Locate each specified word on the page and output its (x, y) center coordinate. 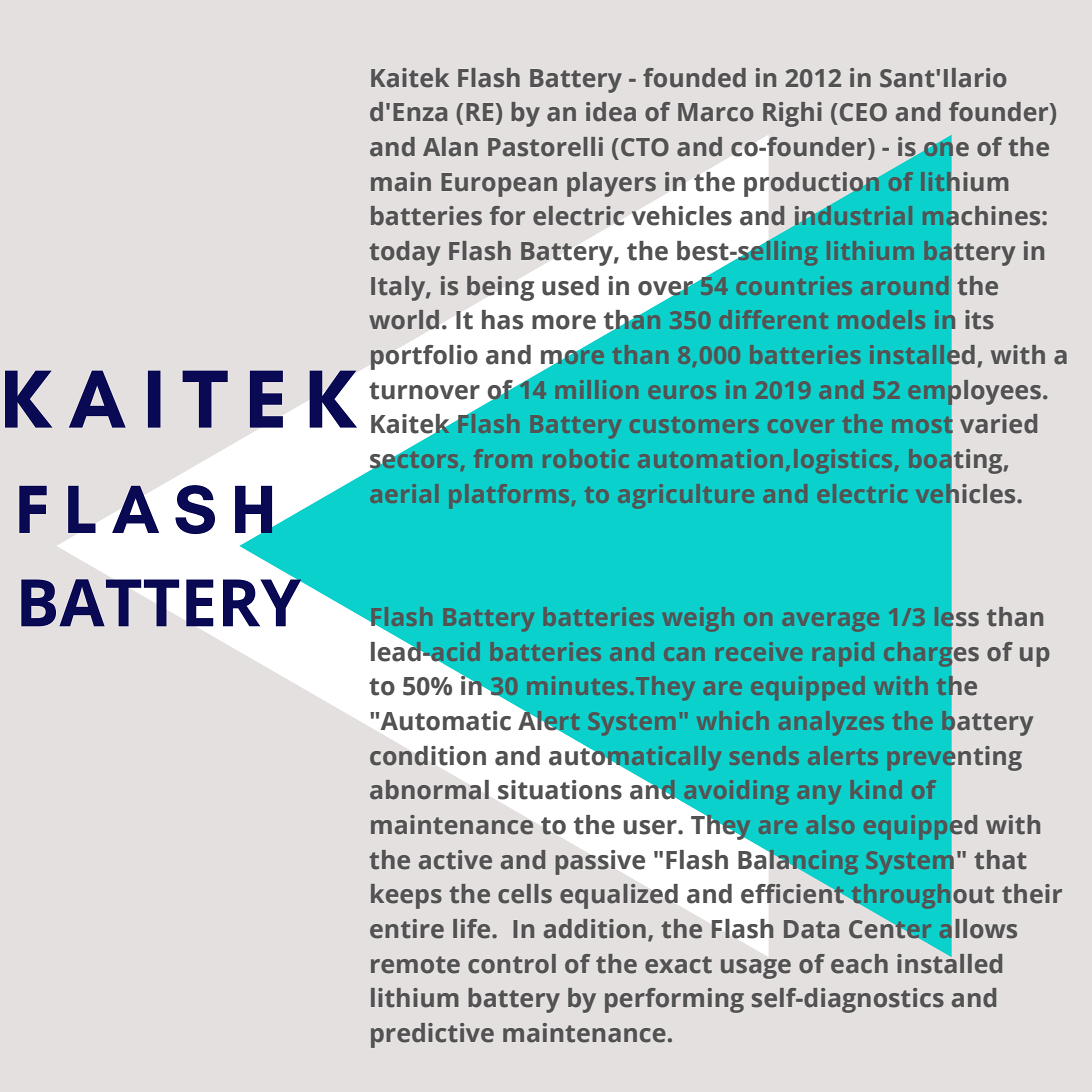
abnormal (429, 790)
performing (674, 1000)
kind (876, 789)
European (499, 185)
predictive (432, 1035)
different (774, 319)
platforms (509, 496)
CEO (862, 112)
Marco (716, 112)
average (830, 622)
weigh (698, 619)
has (502, 320)
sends (764, 755)
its (979, 320)
